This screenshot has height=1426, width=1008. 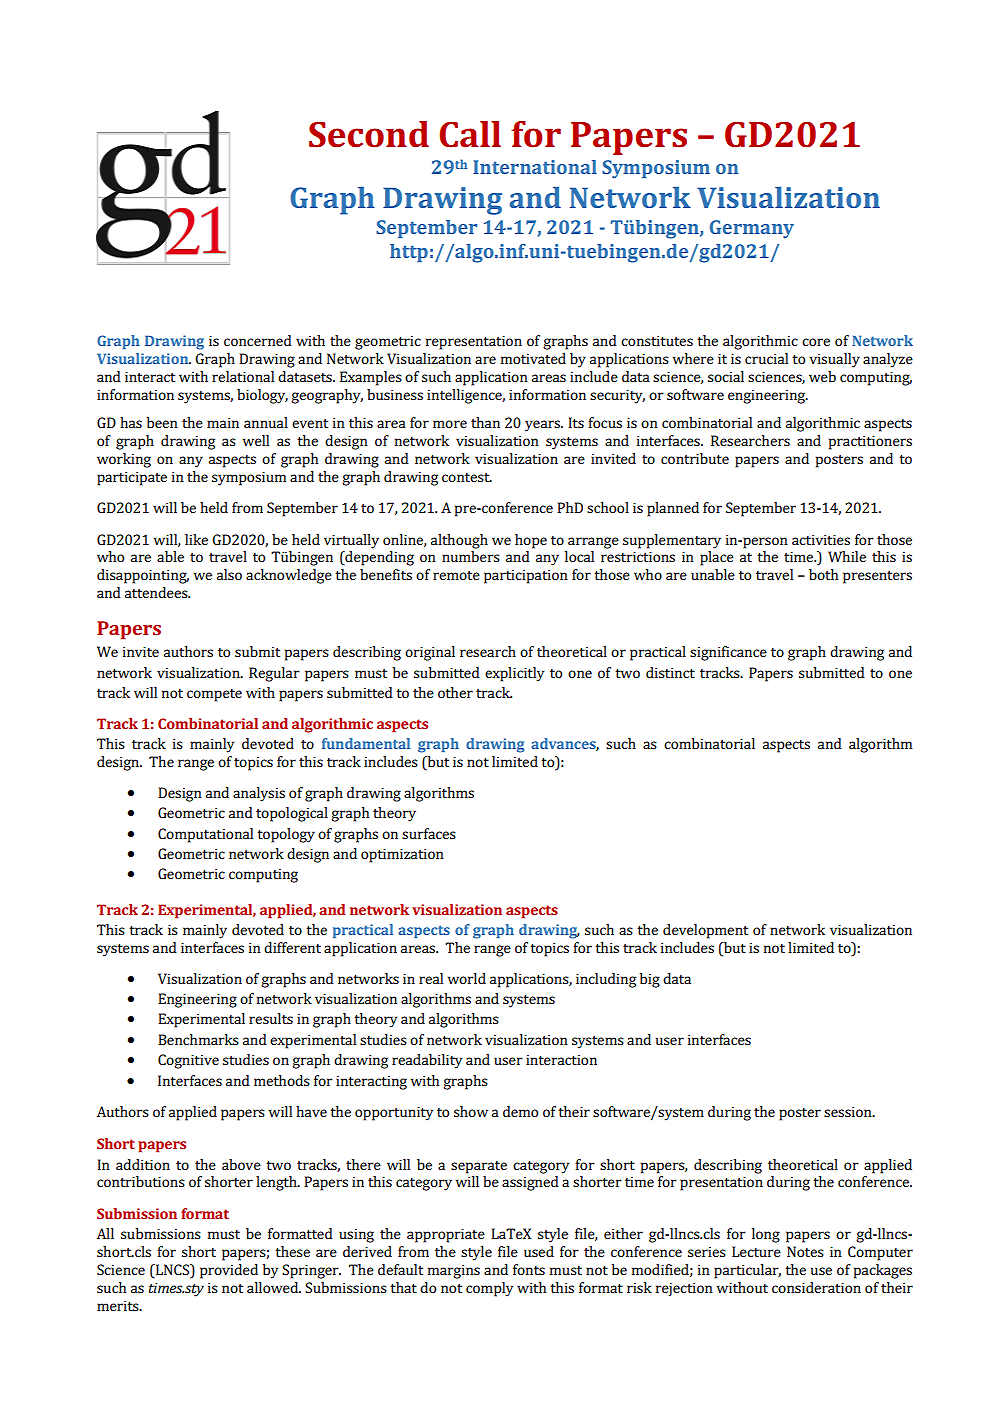 I want to click on development, so click(x=705, y=931).
